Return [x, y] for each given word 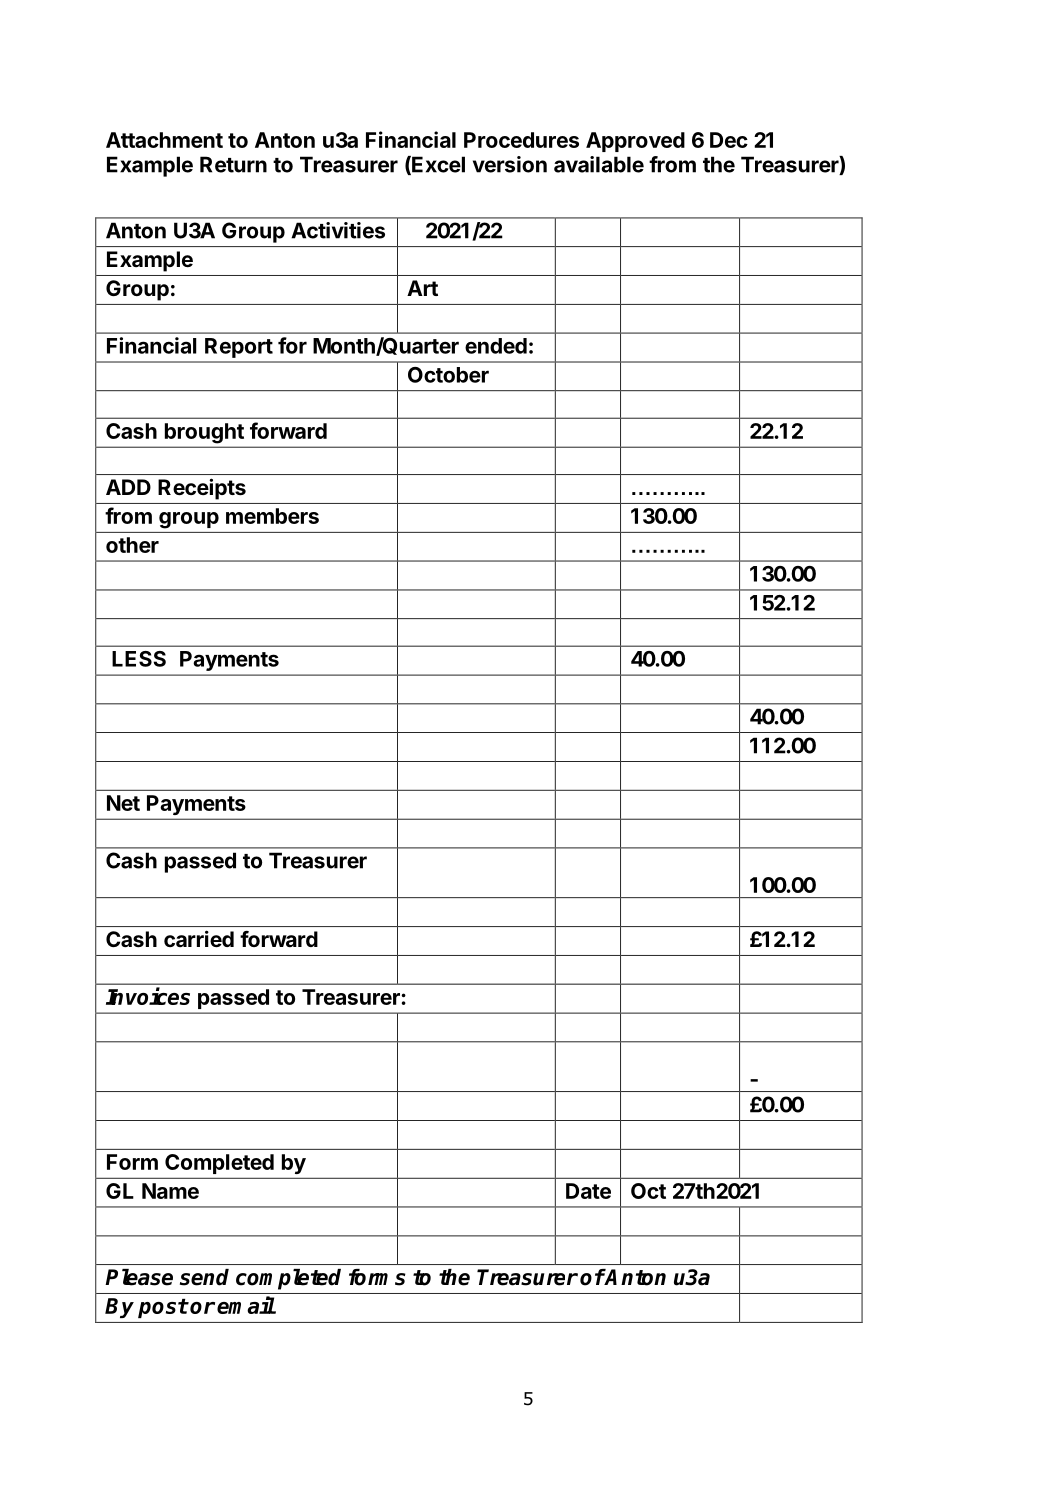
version [510, 164]
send [204, 1277]
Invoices [148, 996]
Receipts [202, 489]
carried [199, 939]
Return [233, 164]
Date [588, 1191]
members [272, 516]
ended [496, 346]
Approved [635, 142]
